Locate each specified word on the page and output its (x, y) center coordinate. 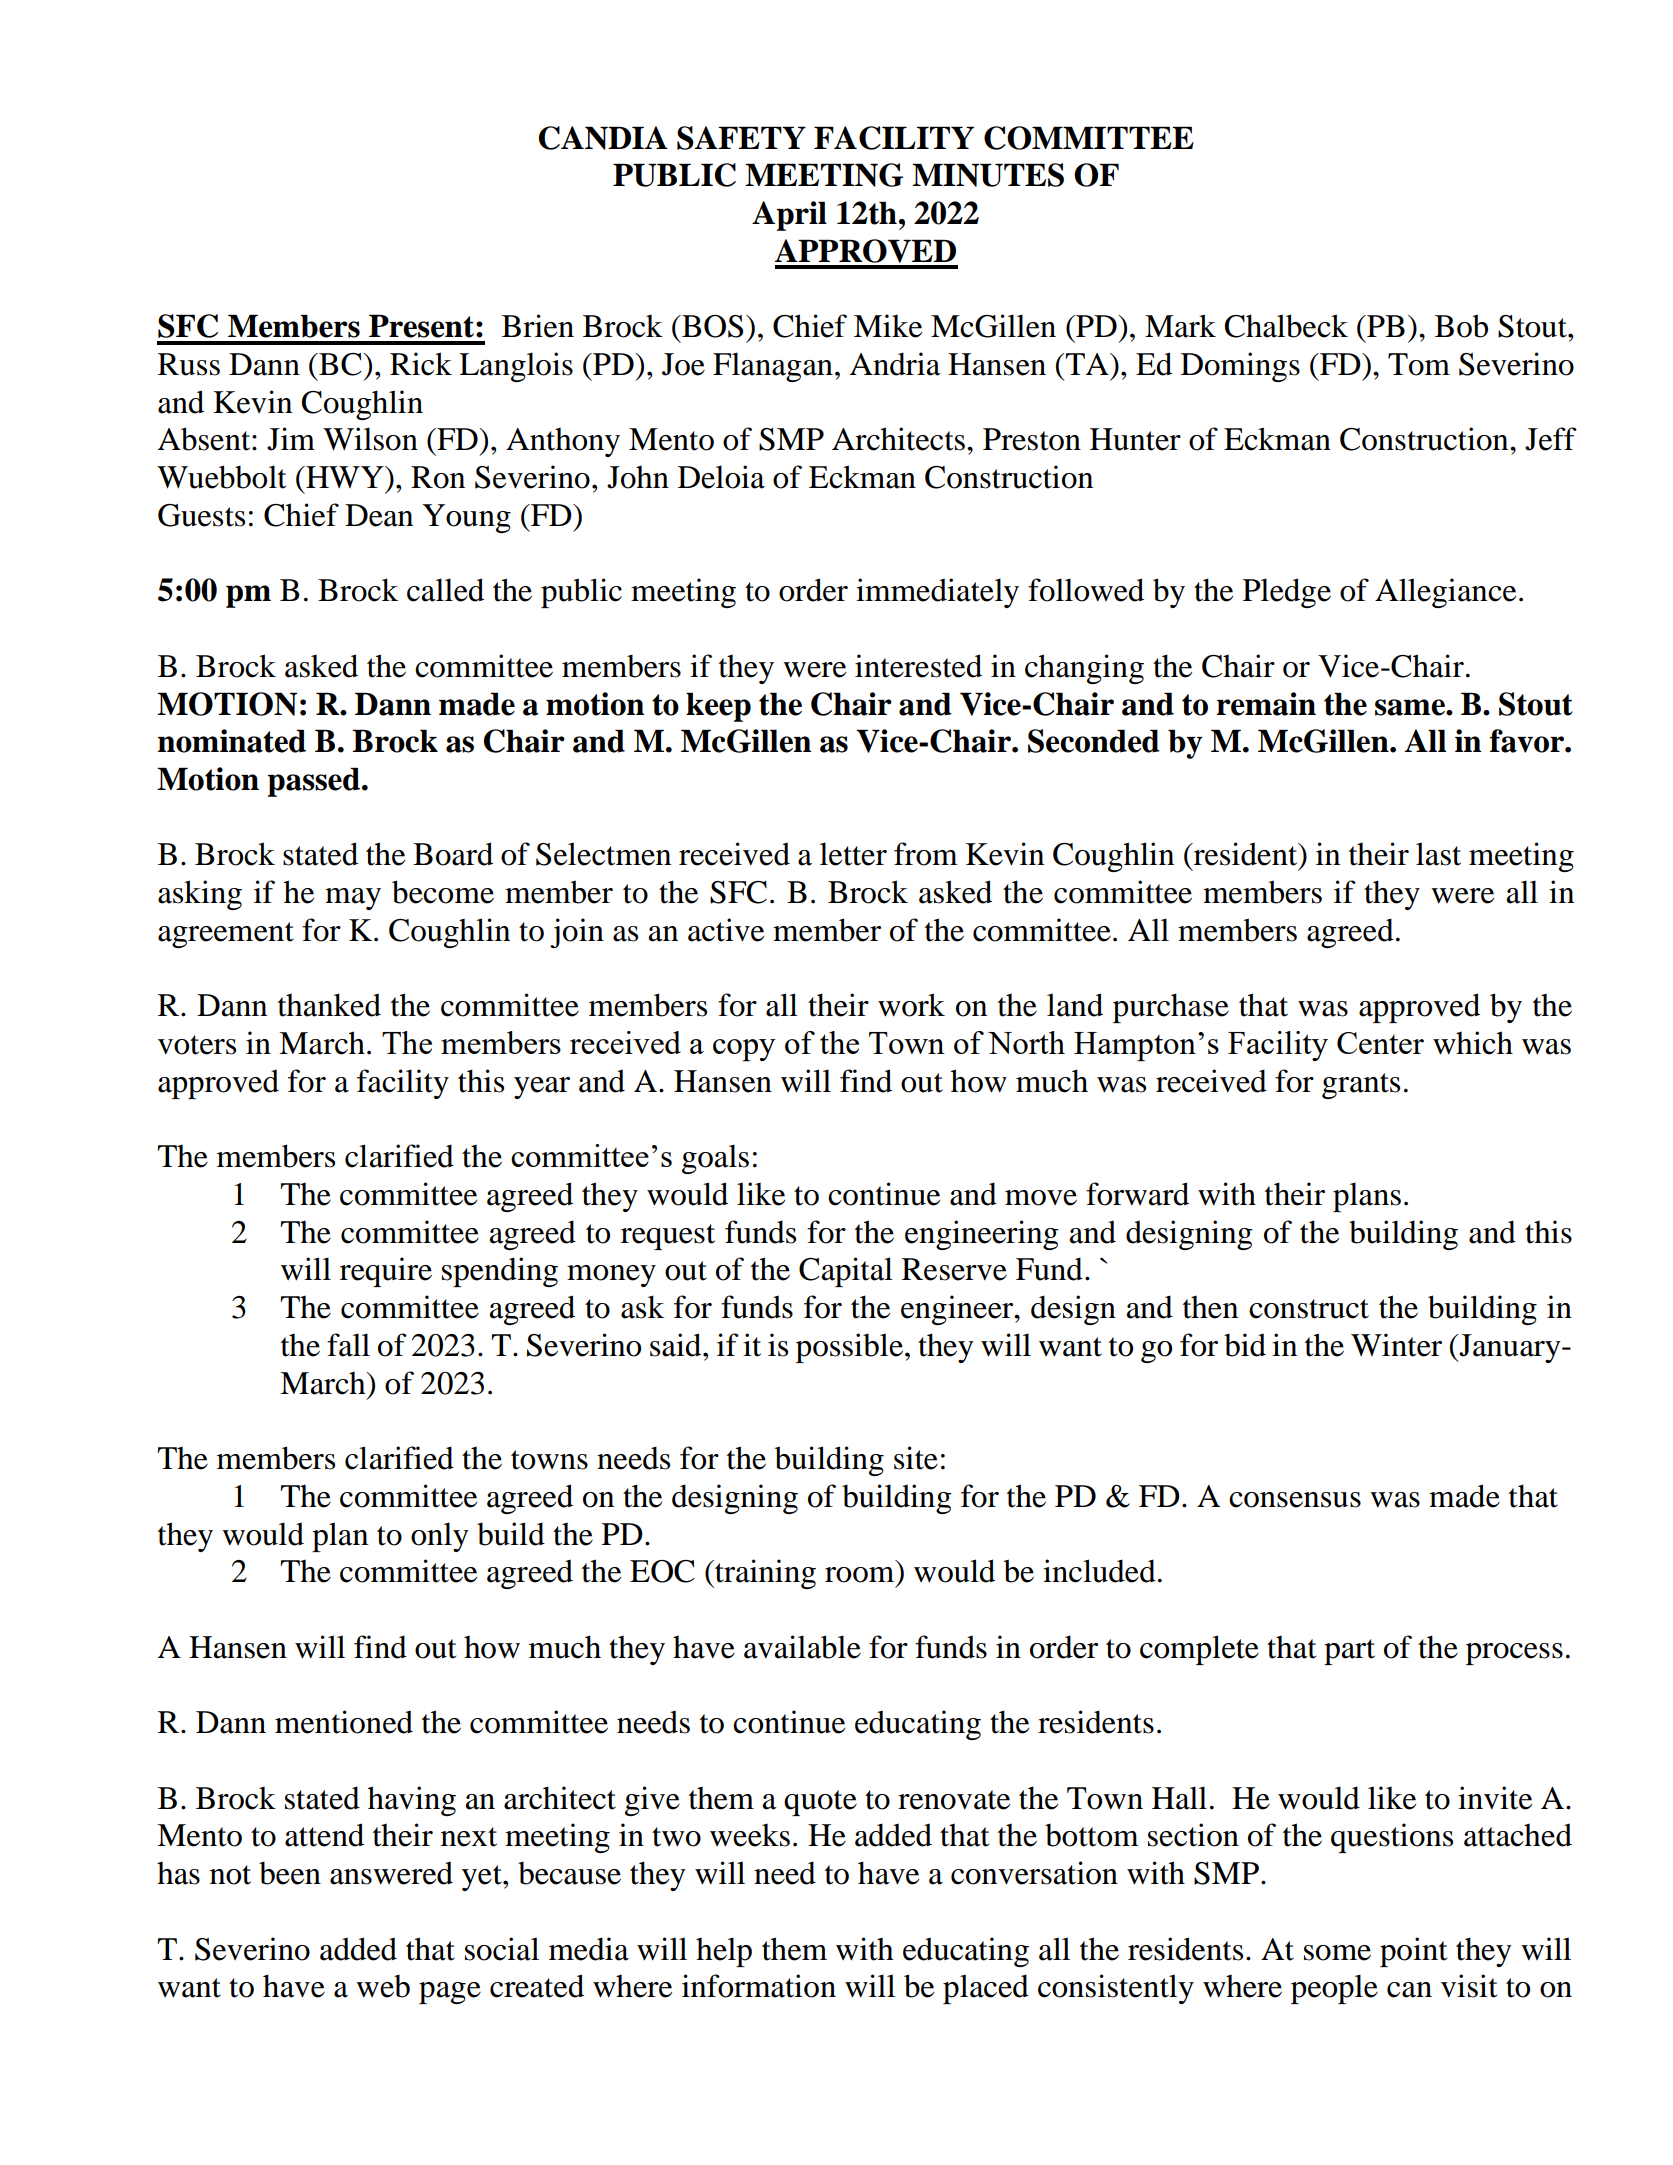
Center (1380, 1043)
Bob (1461, 326)
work (911, 1005)
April (789, 216)
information (759, 1986)
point (1413, 1952)
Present (423, 326)
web (383, 1986)
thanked (329, 1005)
